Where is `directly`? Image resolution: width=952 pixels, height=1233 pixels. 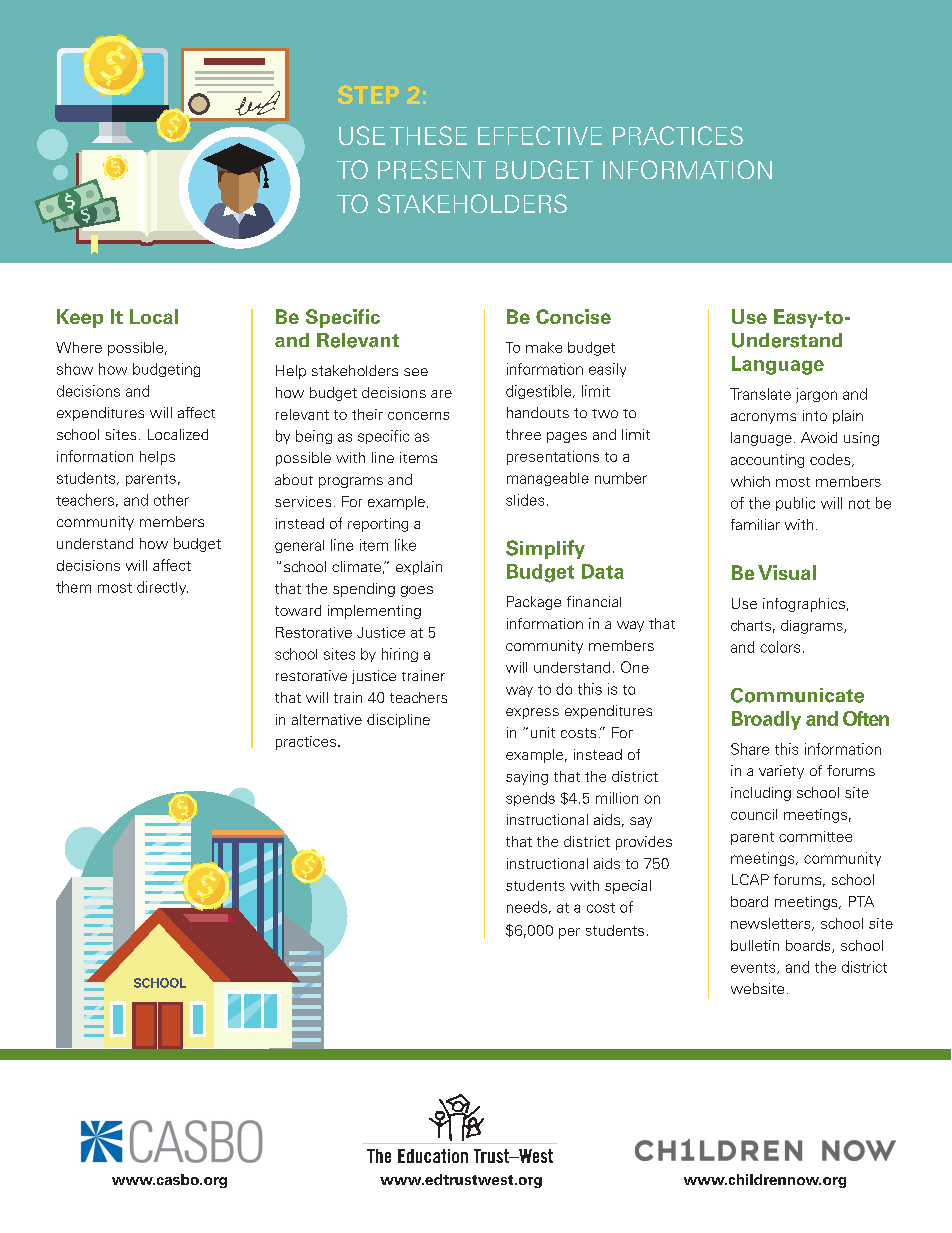
directly is located at coordinates (162, 588).
